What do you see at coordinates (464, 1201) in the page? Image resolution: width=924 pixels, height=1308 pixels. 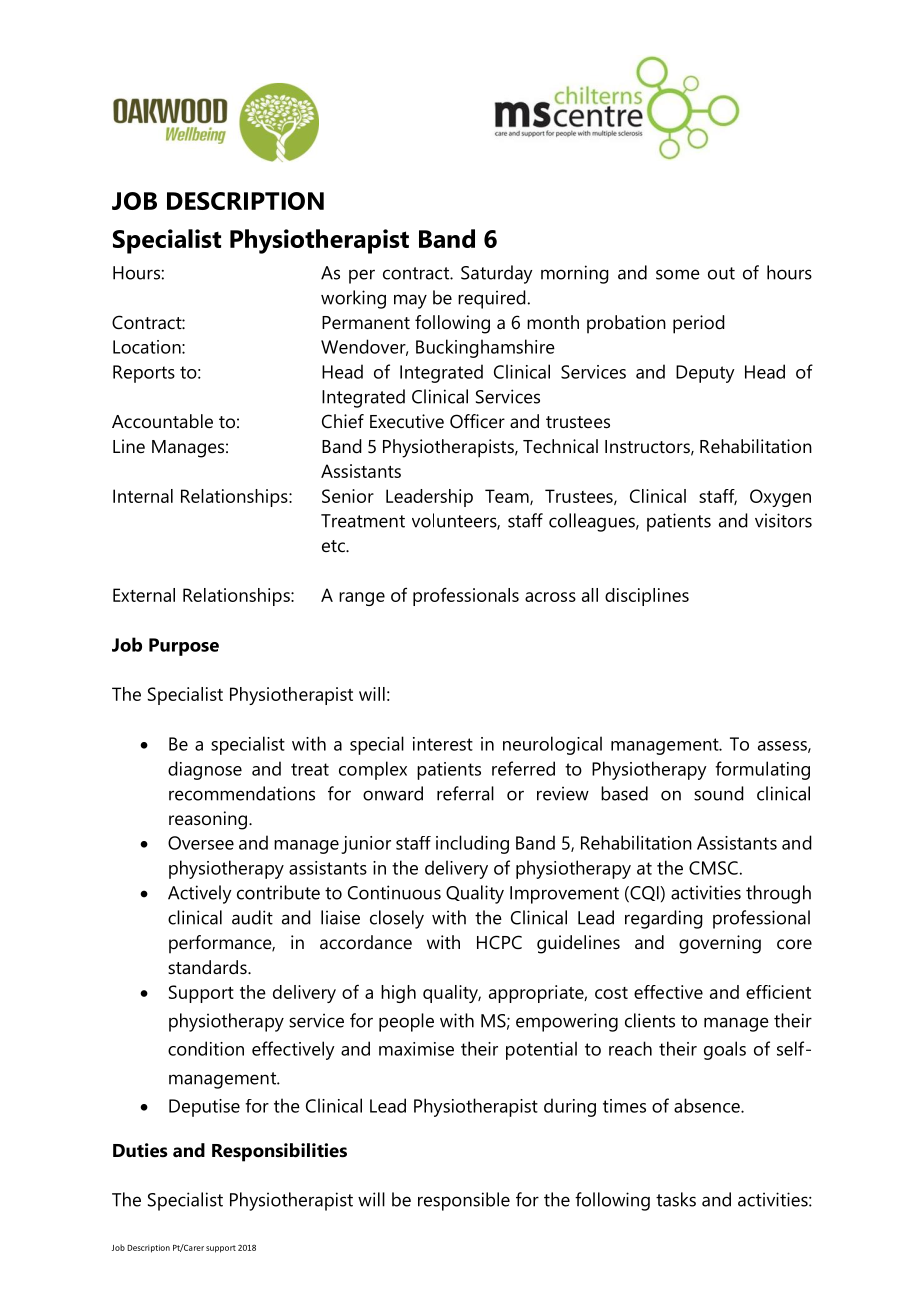 I see `responsible` at bounding box center [464, 1201].
